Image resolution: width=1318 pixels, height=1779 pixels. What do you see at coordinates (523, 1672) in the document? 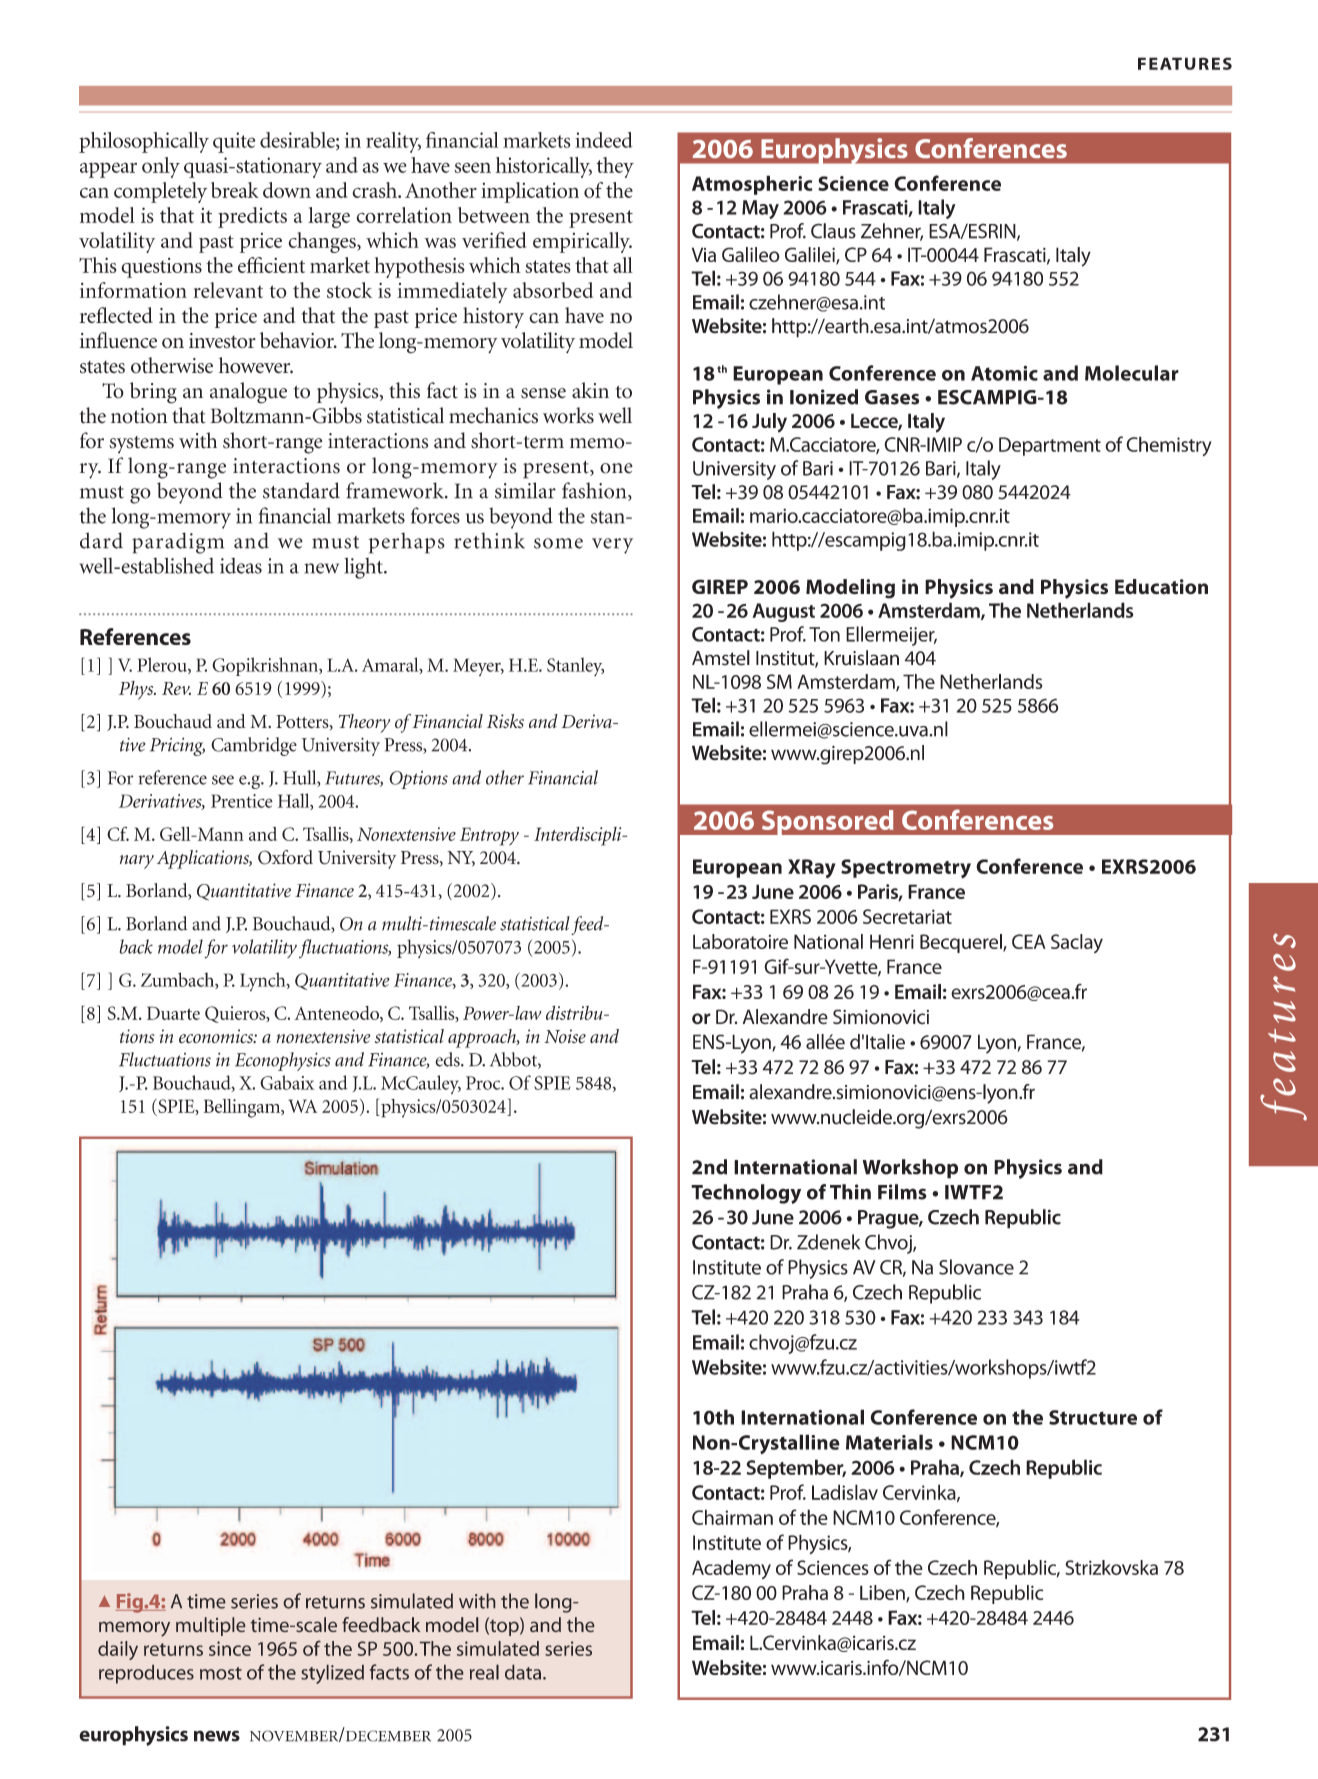
I see `data` at bounding box center [523, 1672].
